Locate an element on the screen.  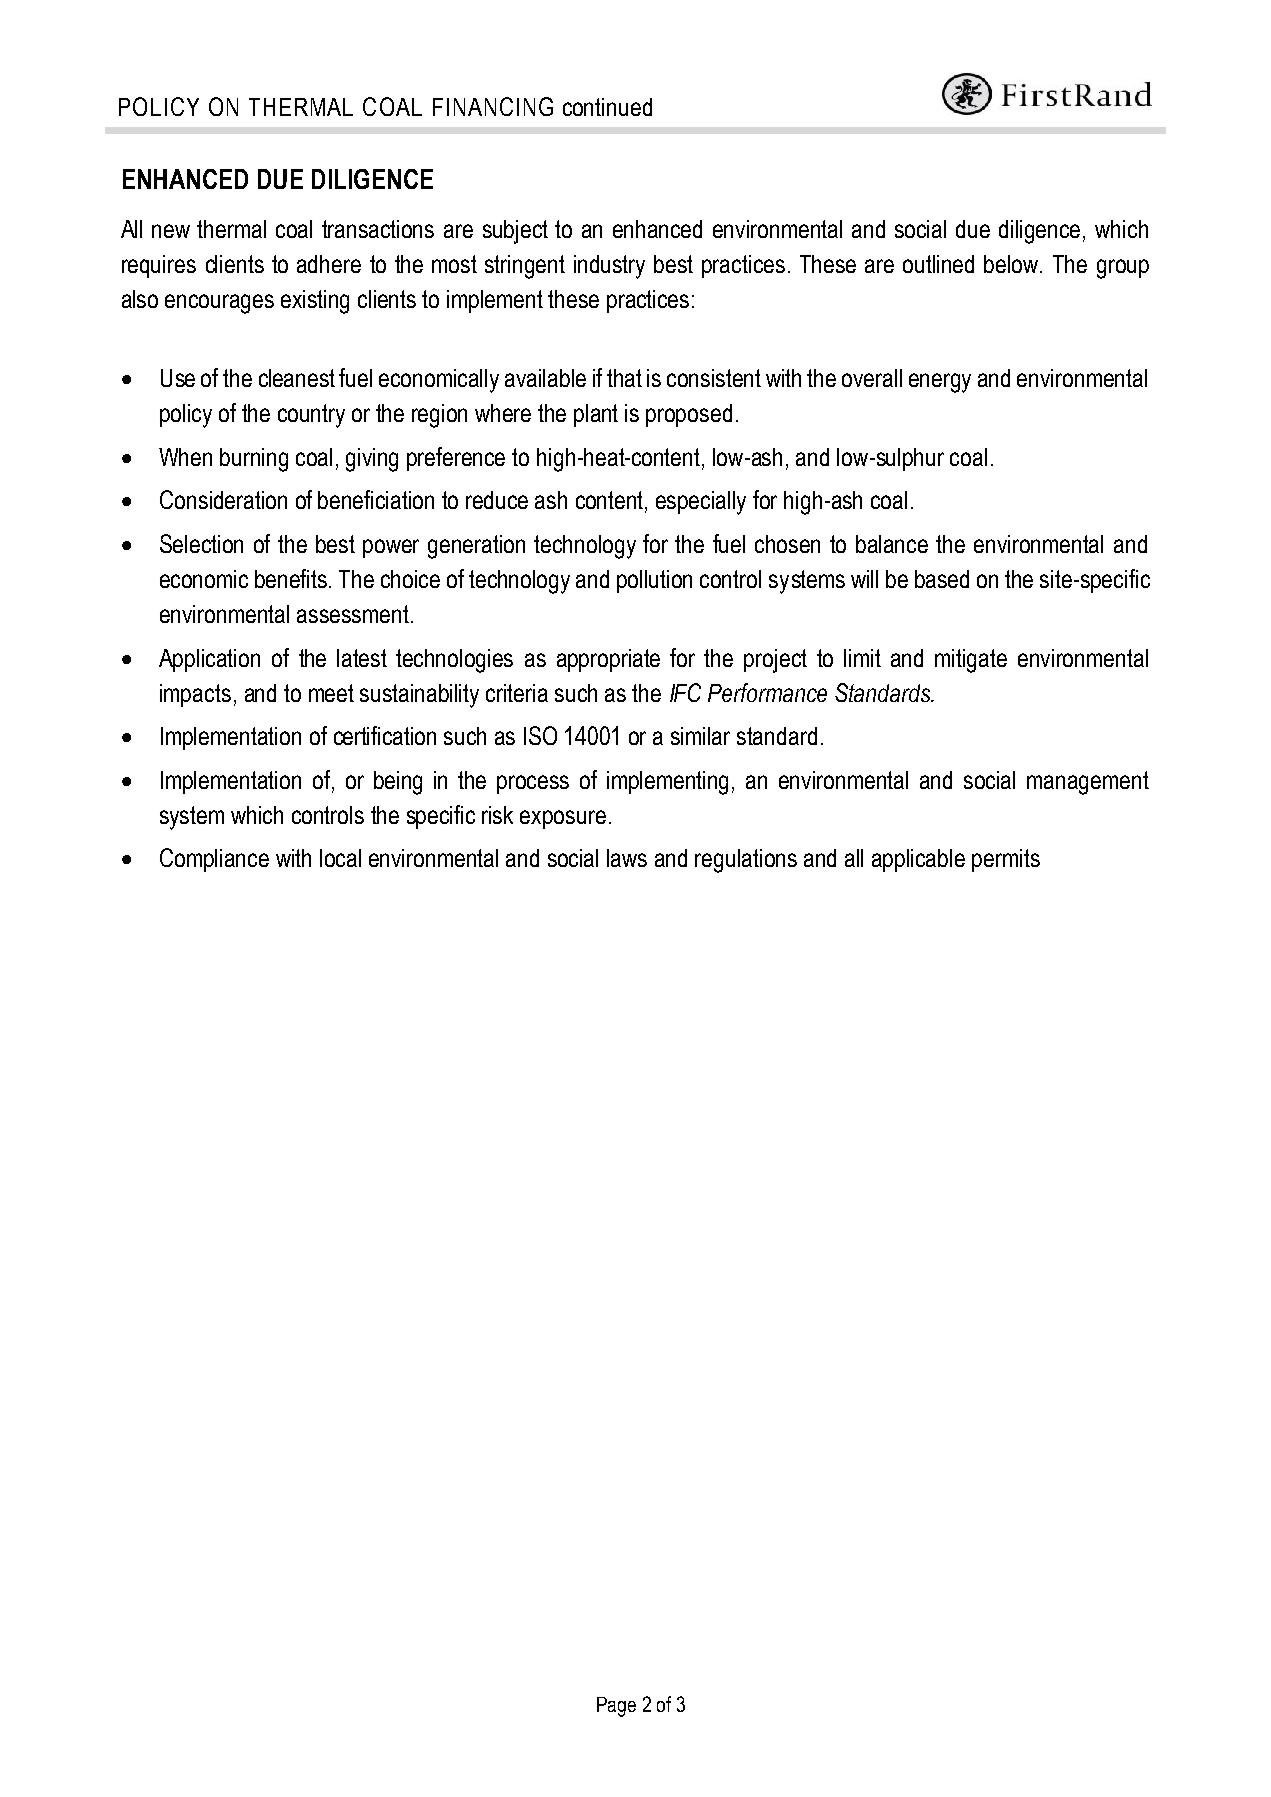
continued is located at coordinates (607, 107).
